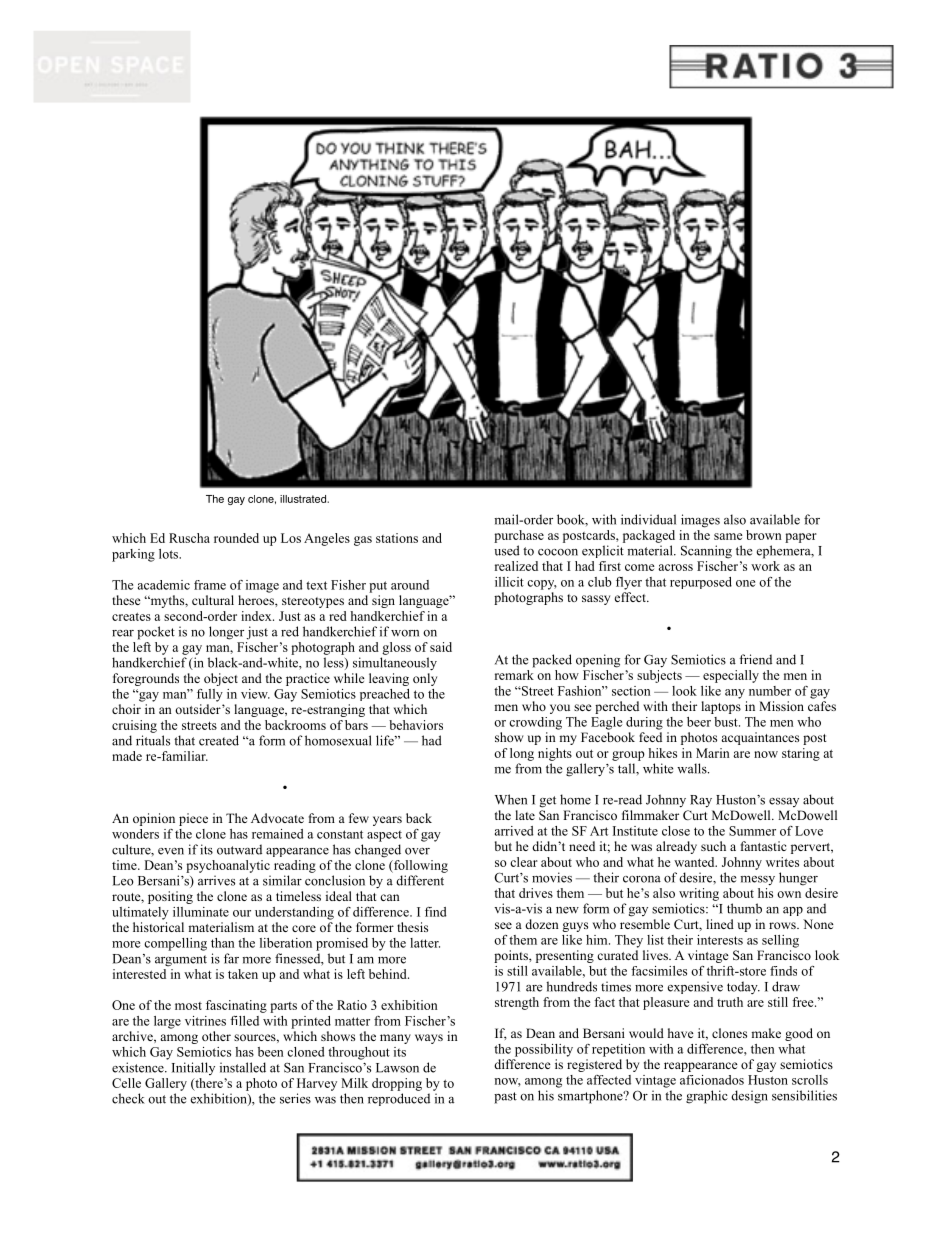 This image has height=1233, width=952. What do you see at coordinates (221, 679) in the image?
I see `object` at bounding box center [221, 679].
